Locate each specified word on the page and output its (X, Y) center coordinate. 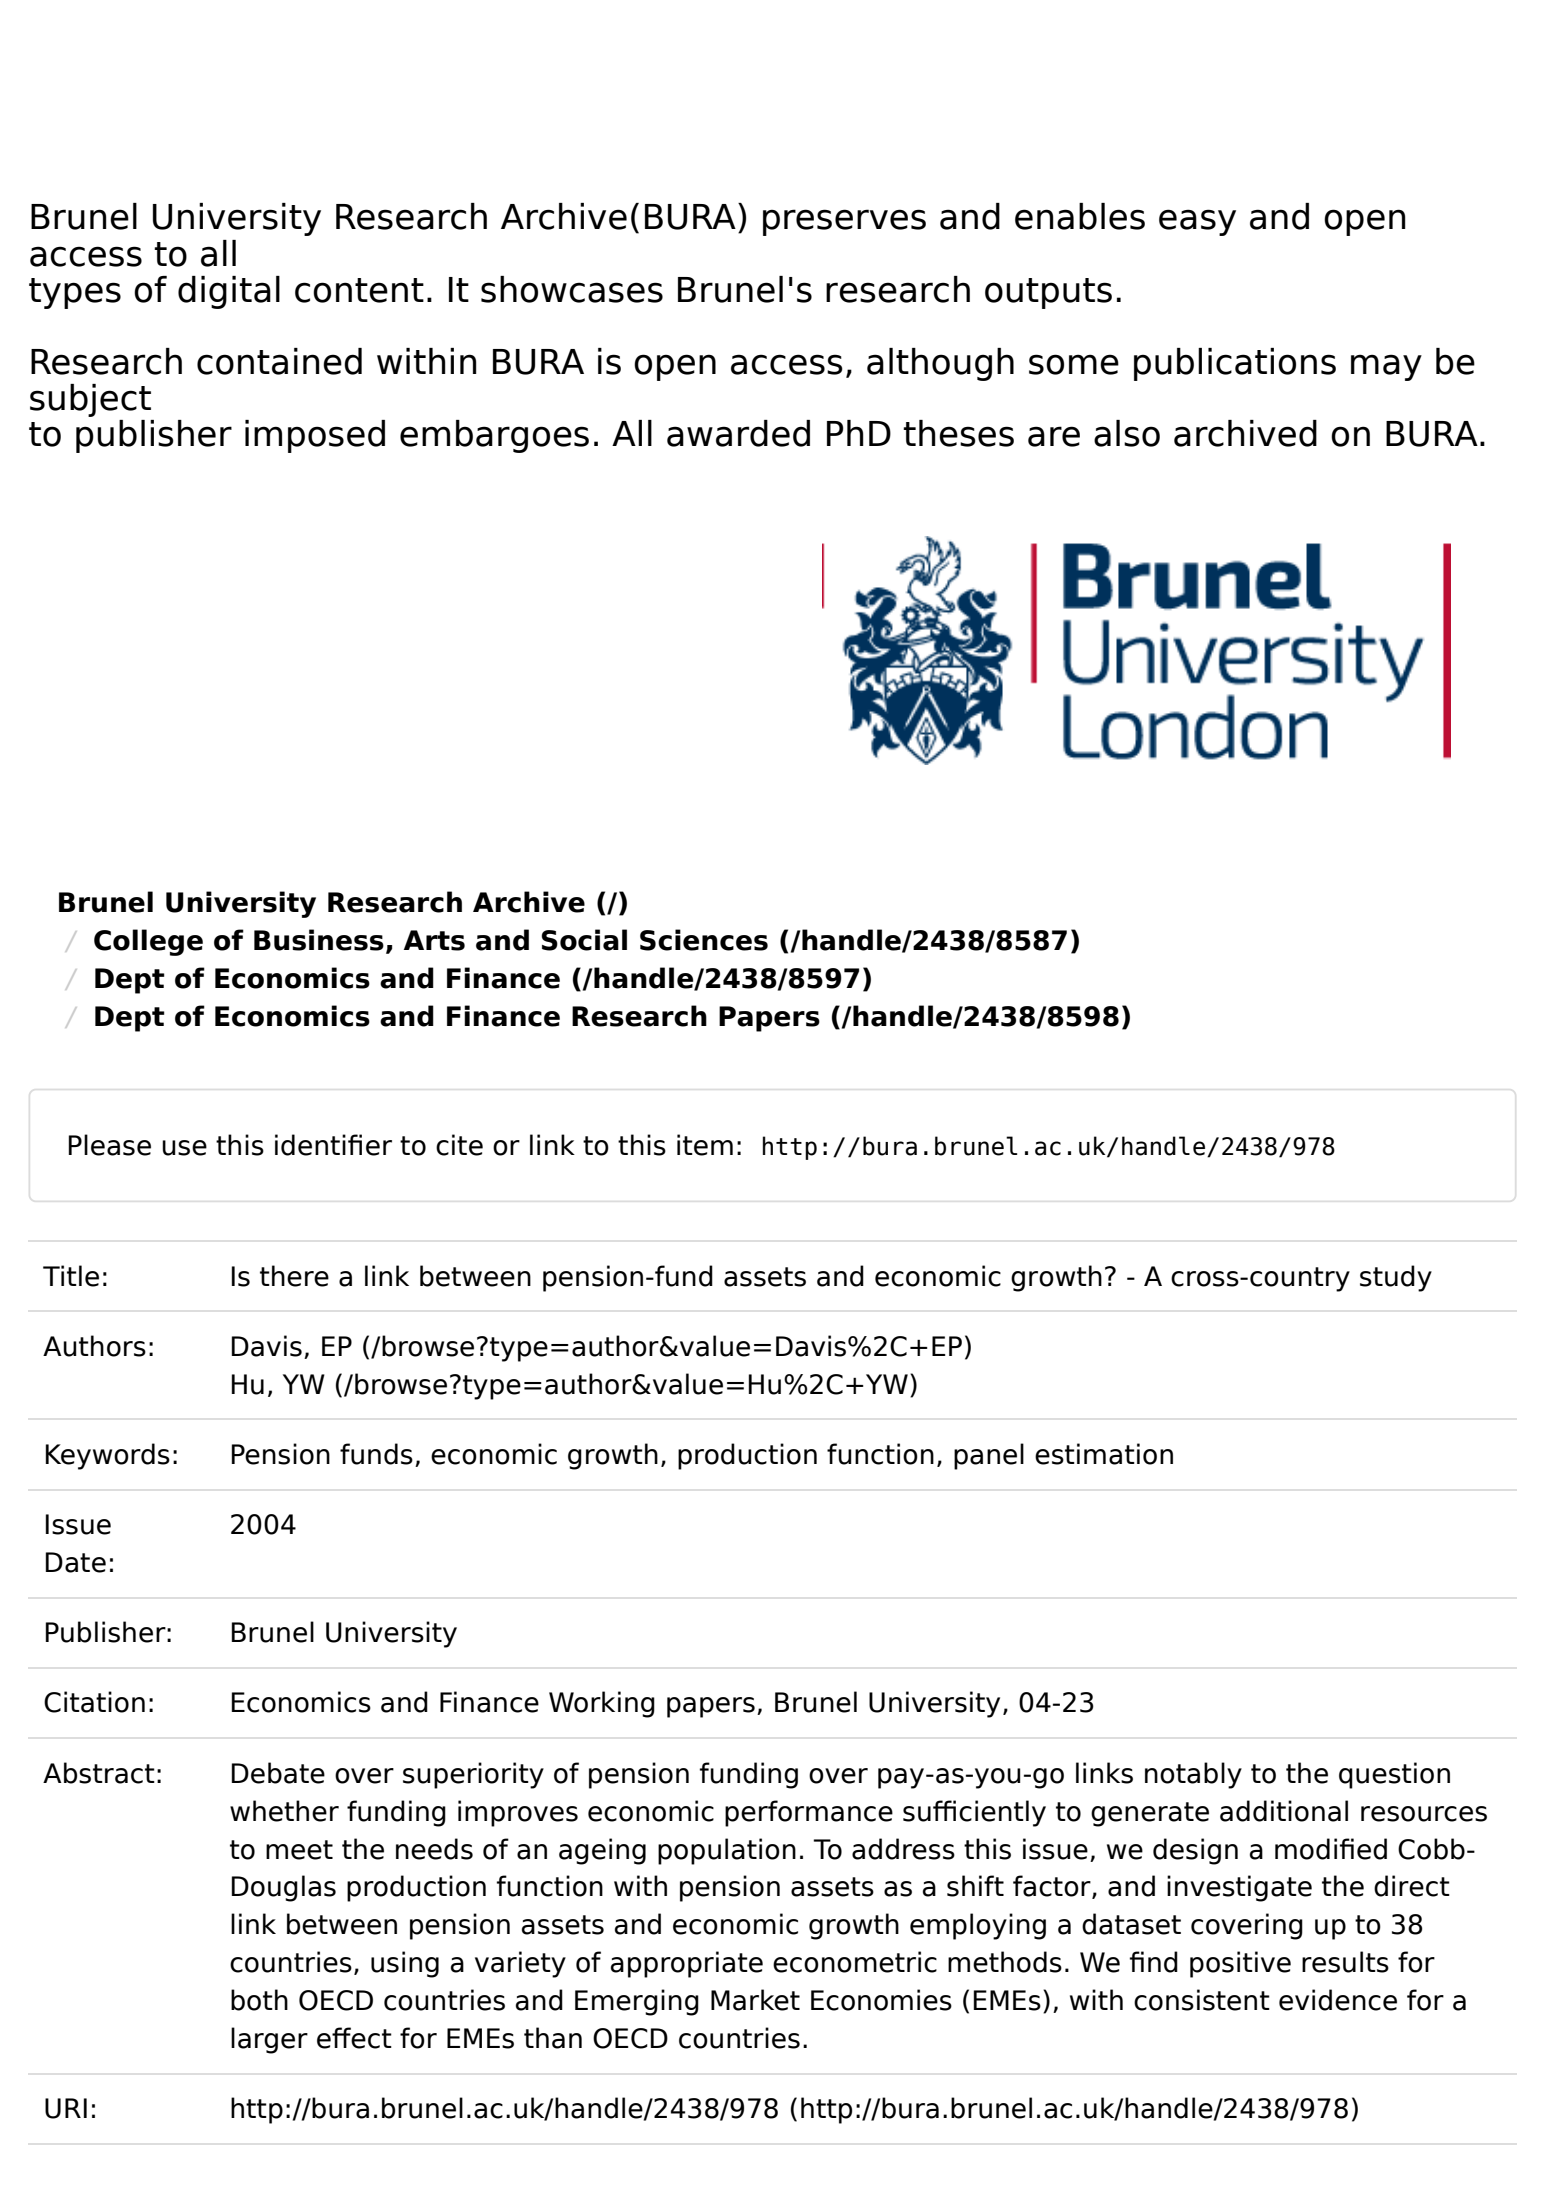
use (184, 1148)
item (705, 1145)
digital (229, 292)
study (1396, 1278)
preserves (844, 222)
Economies (881, 2000)
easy (1197, 222)
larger (269, 2040)
